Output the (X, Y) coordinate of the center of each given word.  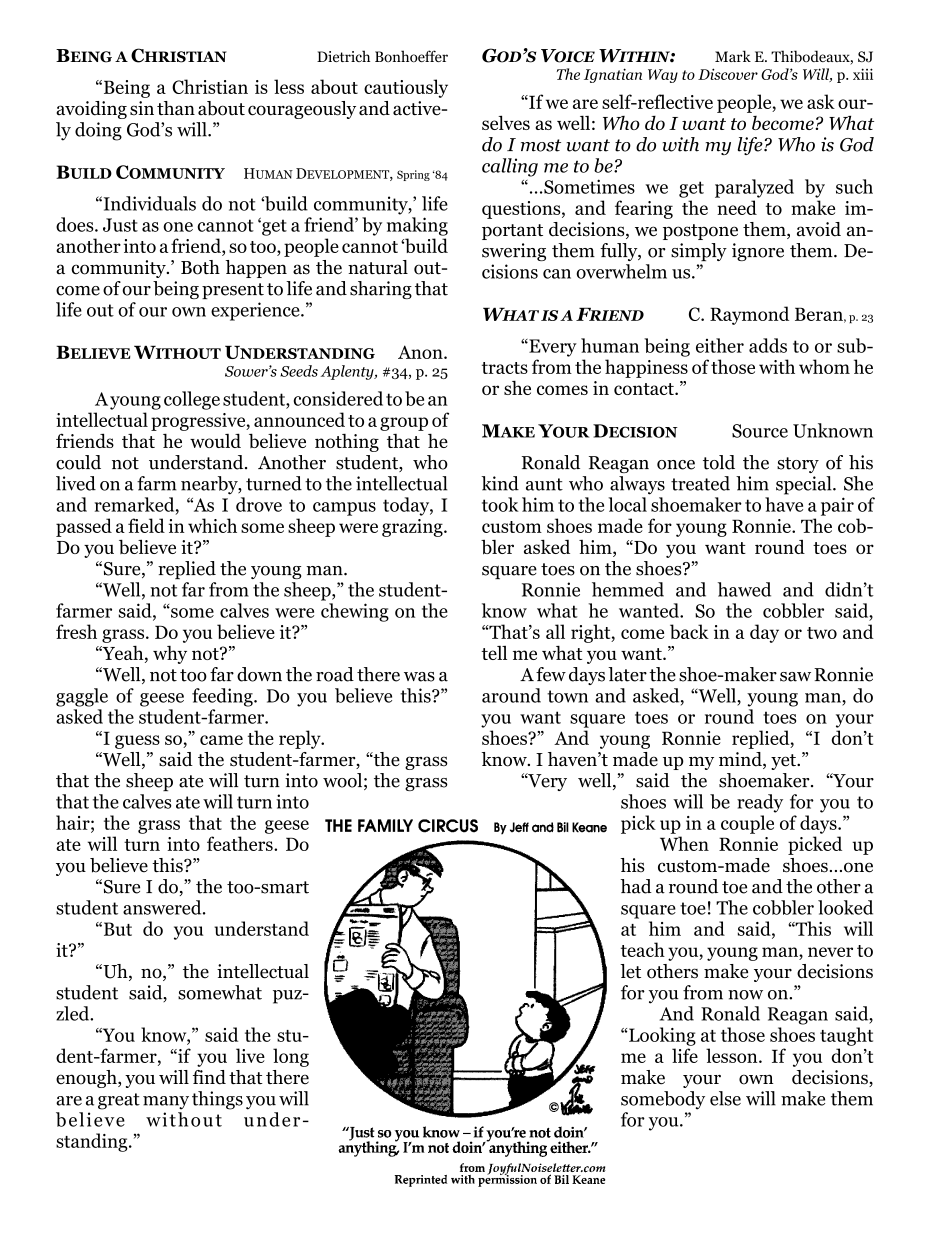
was (419, 677)
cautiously (406, 88)
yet (784, 762)
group (404, 424)
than (176, 108)
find (209, 1077)
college (192, 400)
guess (137, 742)
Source (760, 431)
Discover (728, 74)
